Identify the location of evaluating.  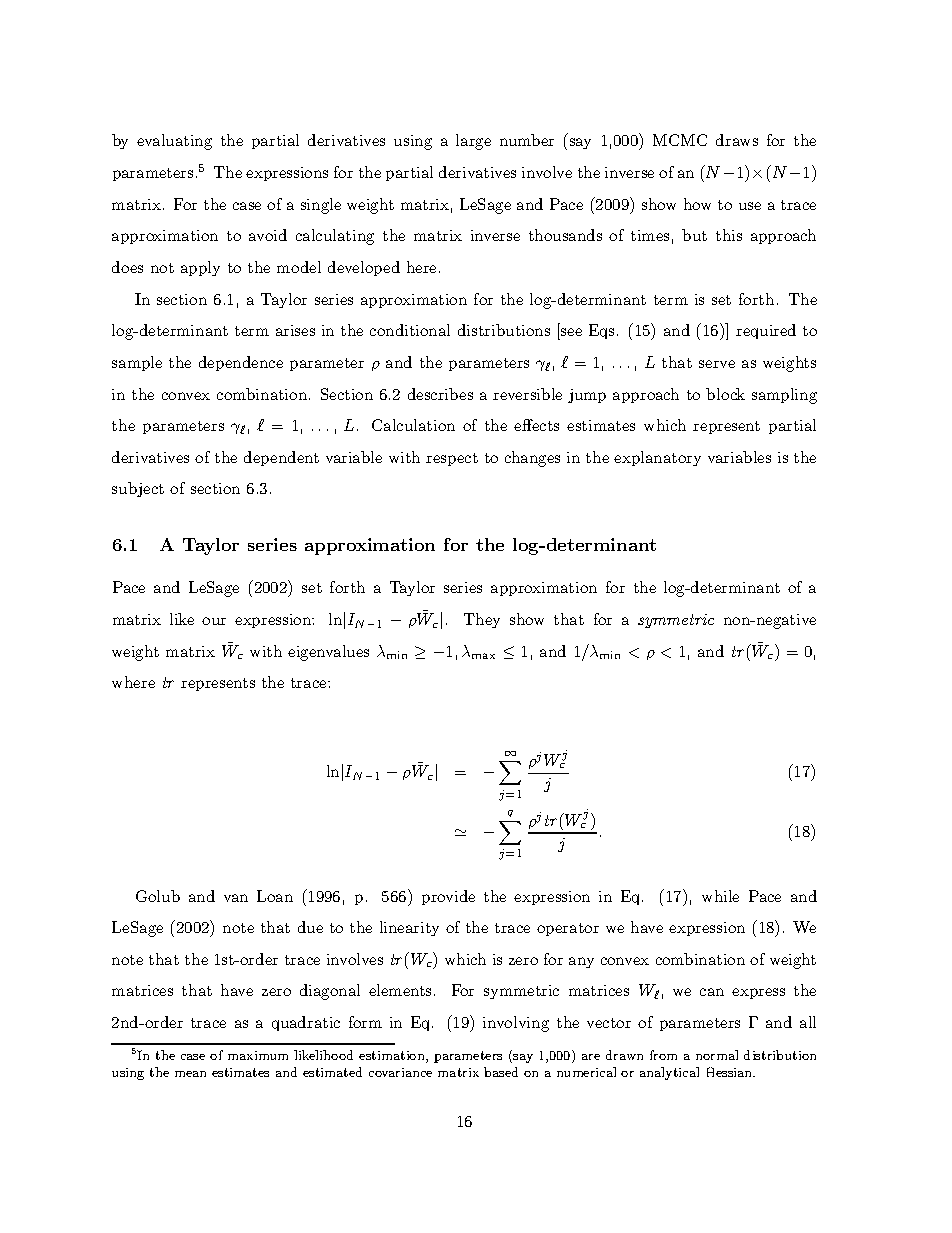
(174, 142).
